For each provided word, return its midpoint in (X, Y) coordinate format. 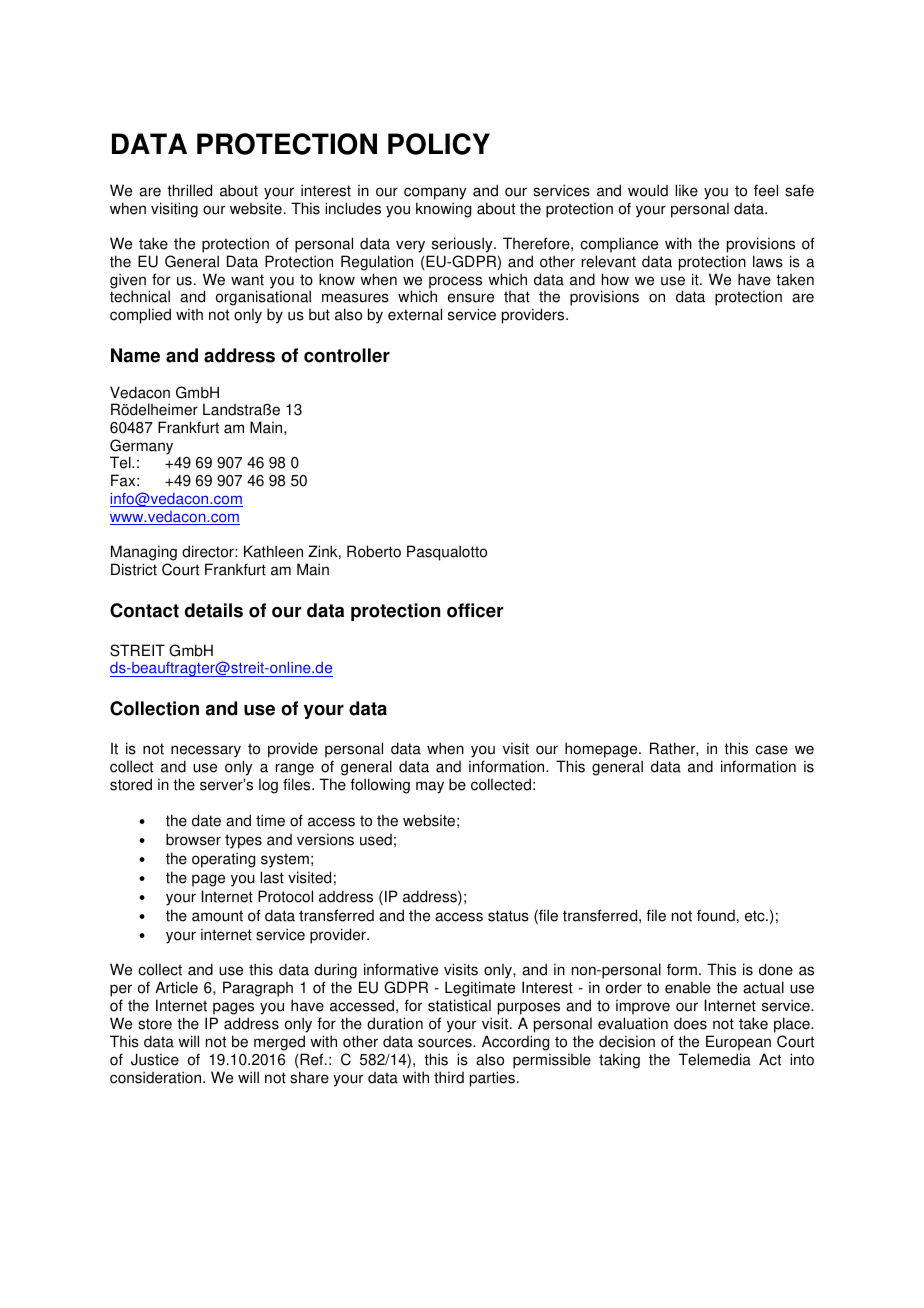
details (214, 610)
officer (475, 610)
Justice (155, 1059)
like (686, 190)
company (435, 193)
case (771, 750)
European (738, 1043)
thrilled (189, 190)
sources (446, 1043)
